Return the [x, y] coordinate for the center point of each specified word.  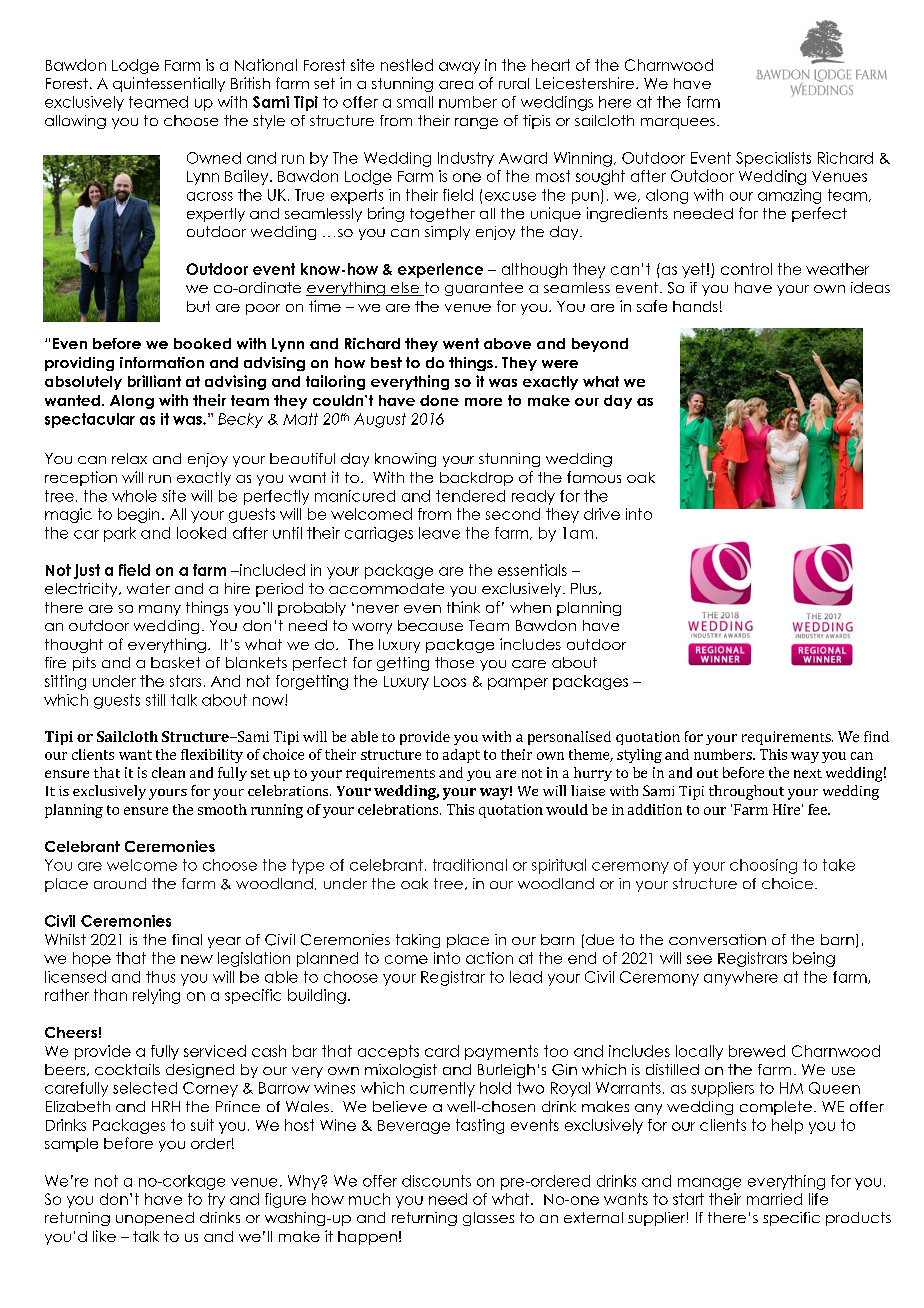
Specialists [773, 159]
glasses [488, 1219]
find [876, 736]
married [774, 1199]
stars [185, 681]
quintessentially [169, 84]
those [454, 662]
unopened [155, 1219]
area [456, 85]
